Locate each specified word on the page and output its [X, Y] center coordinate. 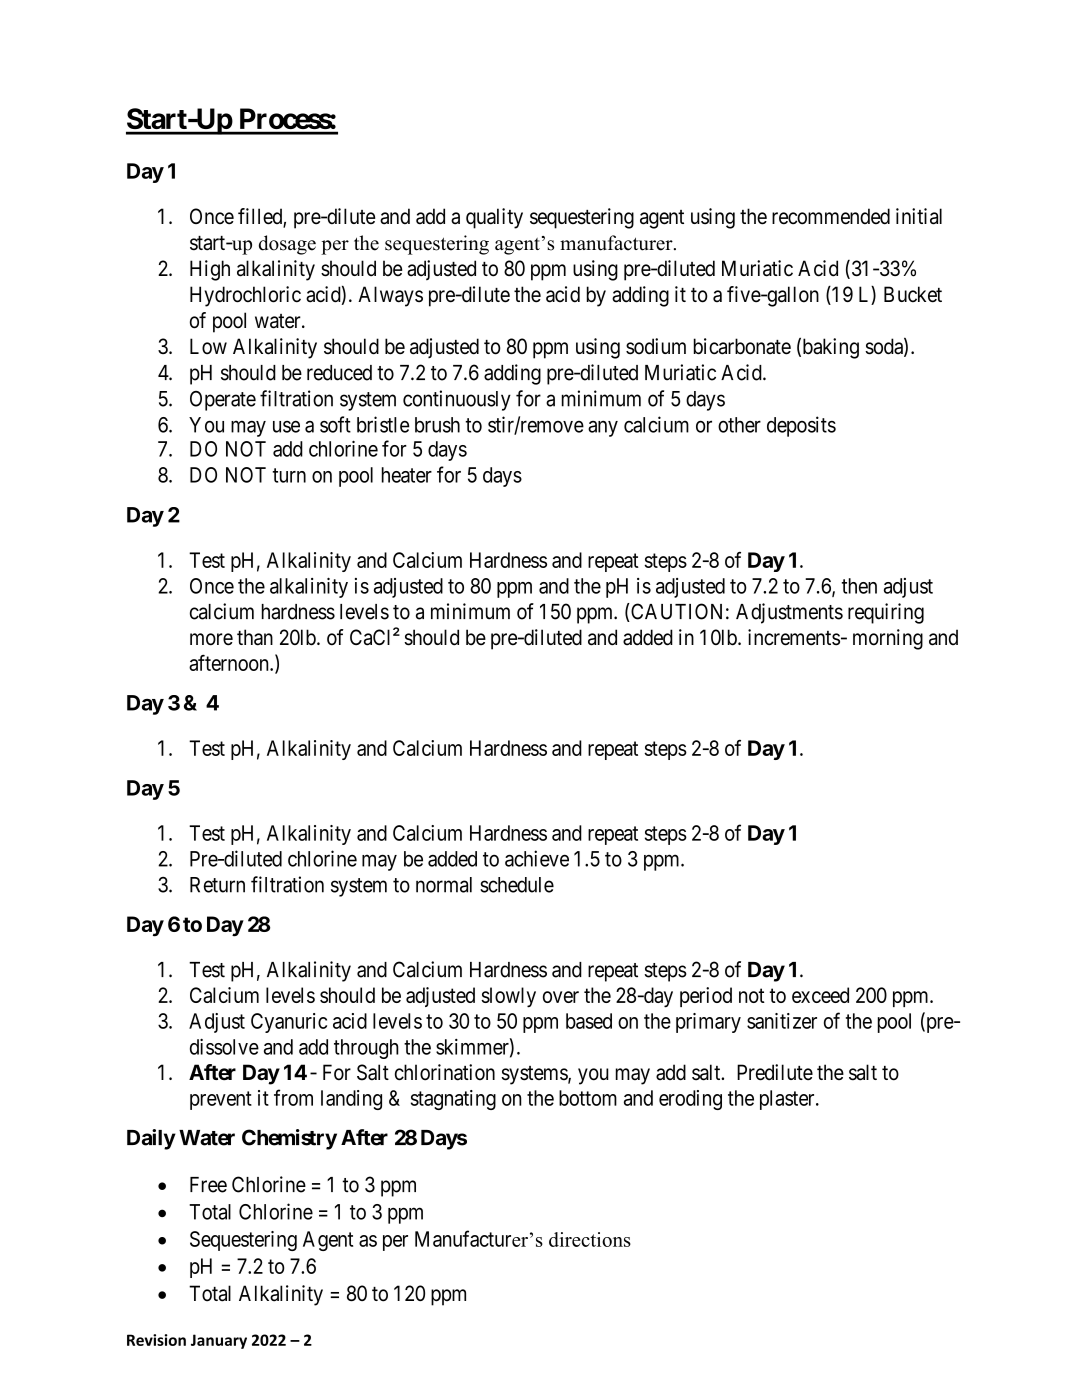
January [219, 1341]
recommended [831, 216]
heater [407, 475]
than [255, 637]
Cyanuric [289, 1023]
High [210, 270]
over [561, 997]
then [859, 586]
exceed [820, 995]
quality [494, 218]
